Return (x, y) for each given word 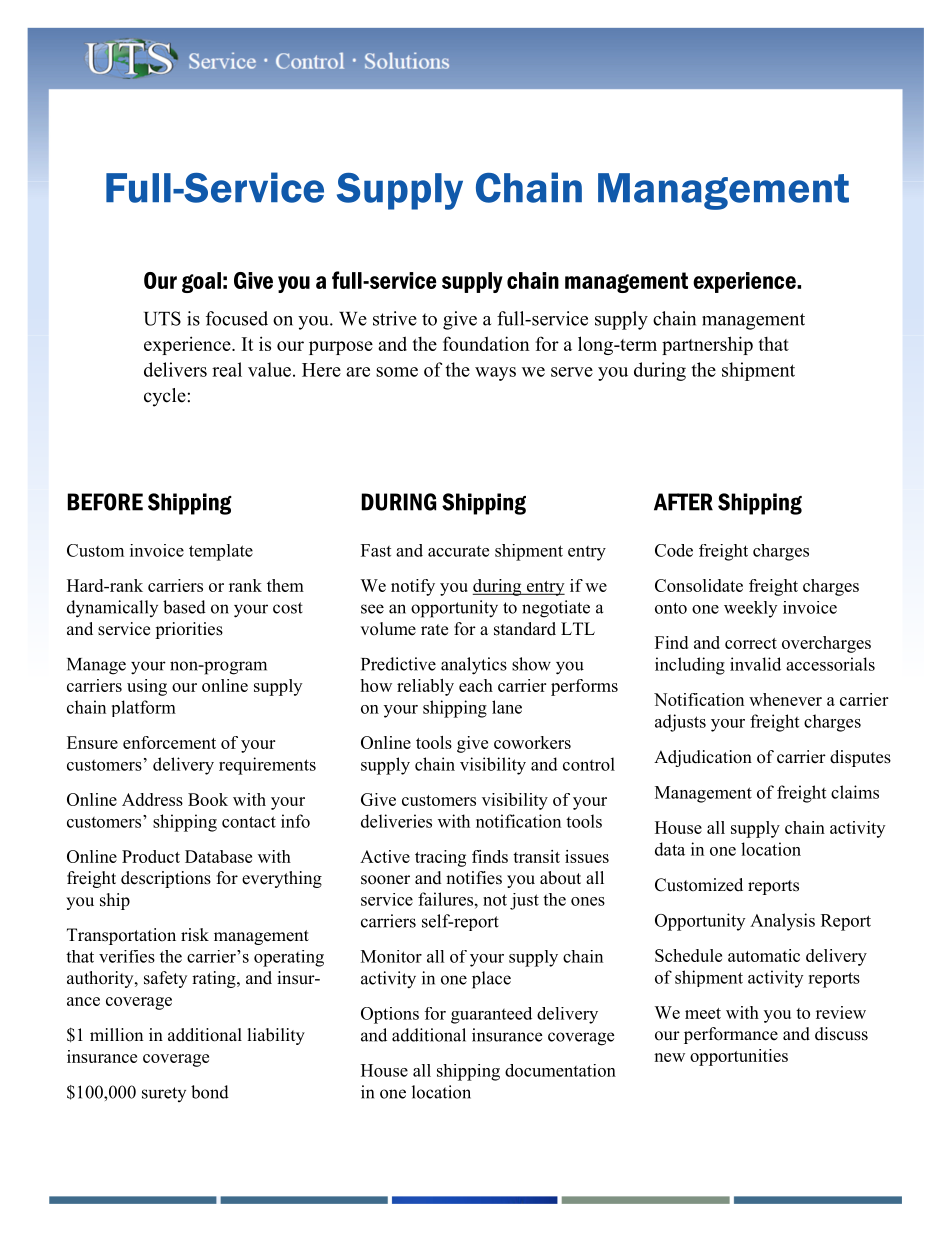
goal (201, 282)
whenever (785, 699)
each (476, 685)
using (147, 687)
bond (210, 1092)
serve (572, 372)
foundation (486, 343)
